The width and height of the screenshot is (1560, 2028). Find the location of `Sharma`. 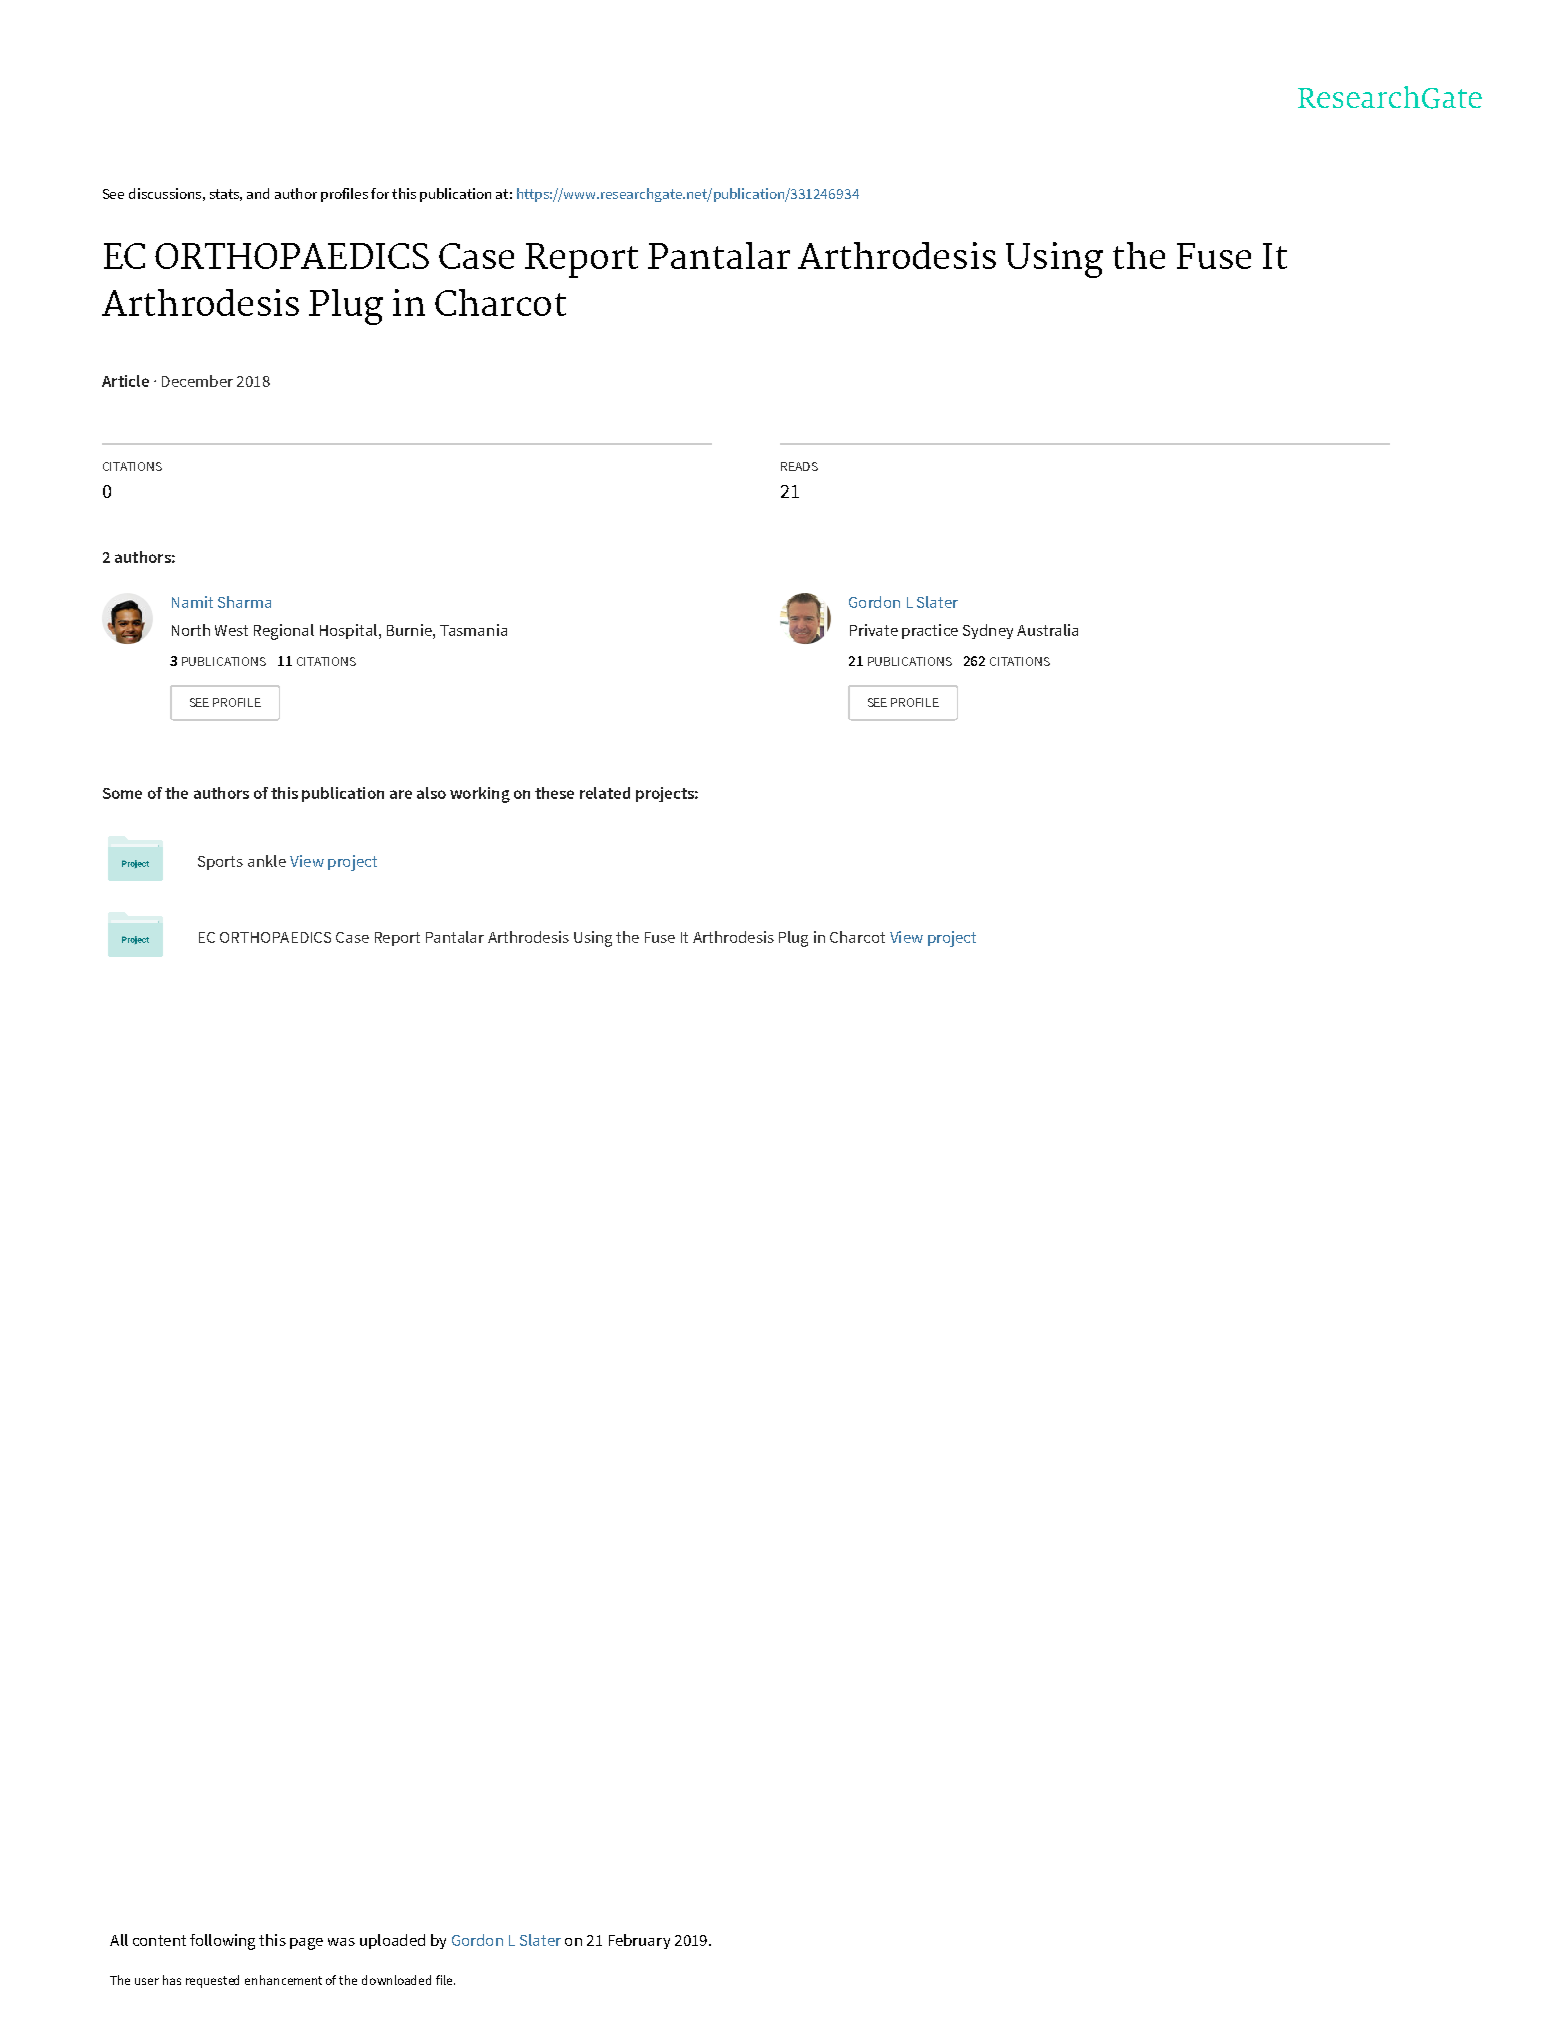

Sharma is located at coordinates (244, 602).
